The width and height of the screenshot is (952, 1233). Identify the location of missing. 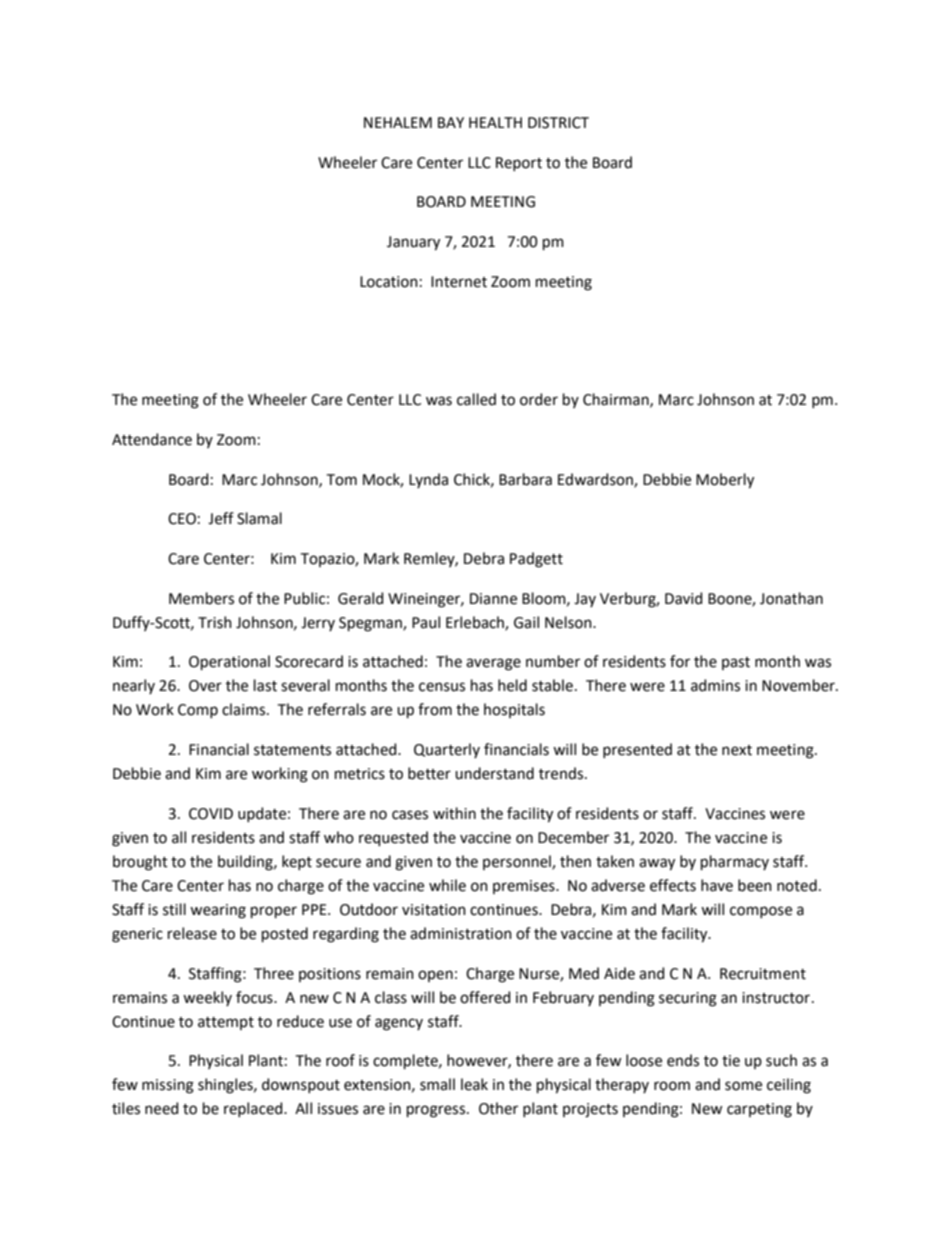
(168, 1086).
